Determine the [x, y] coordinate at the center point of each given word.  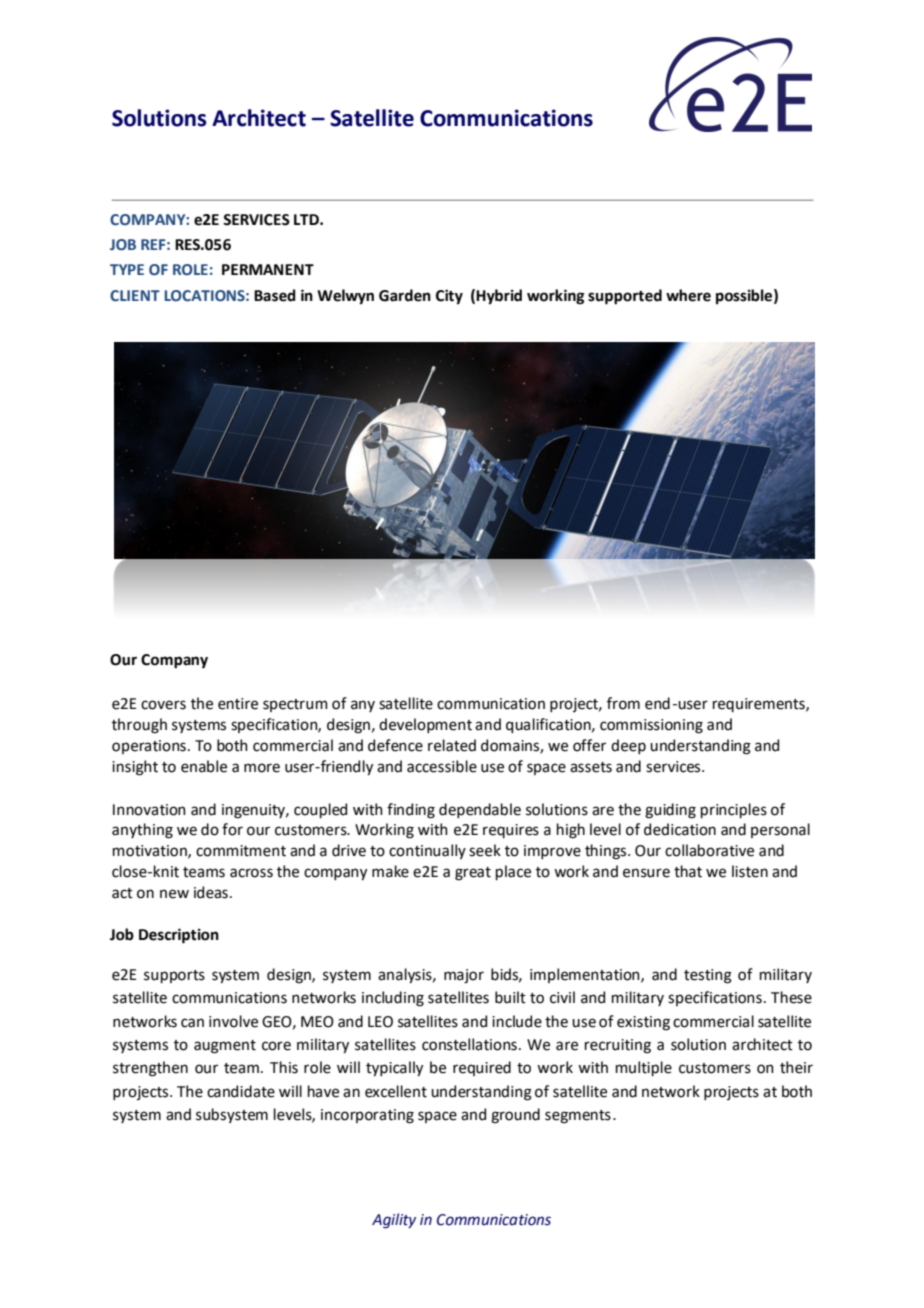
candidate [241, 1091]
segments [578, 1117]
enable [204, 766]
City [449, 297]
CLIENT [135, 295]
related [452, 745]
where [688, 295]
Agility [394, 1220]
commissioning [651, 726]
